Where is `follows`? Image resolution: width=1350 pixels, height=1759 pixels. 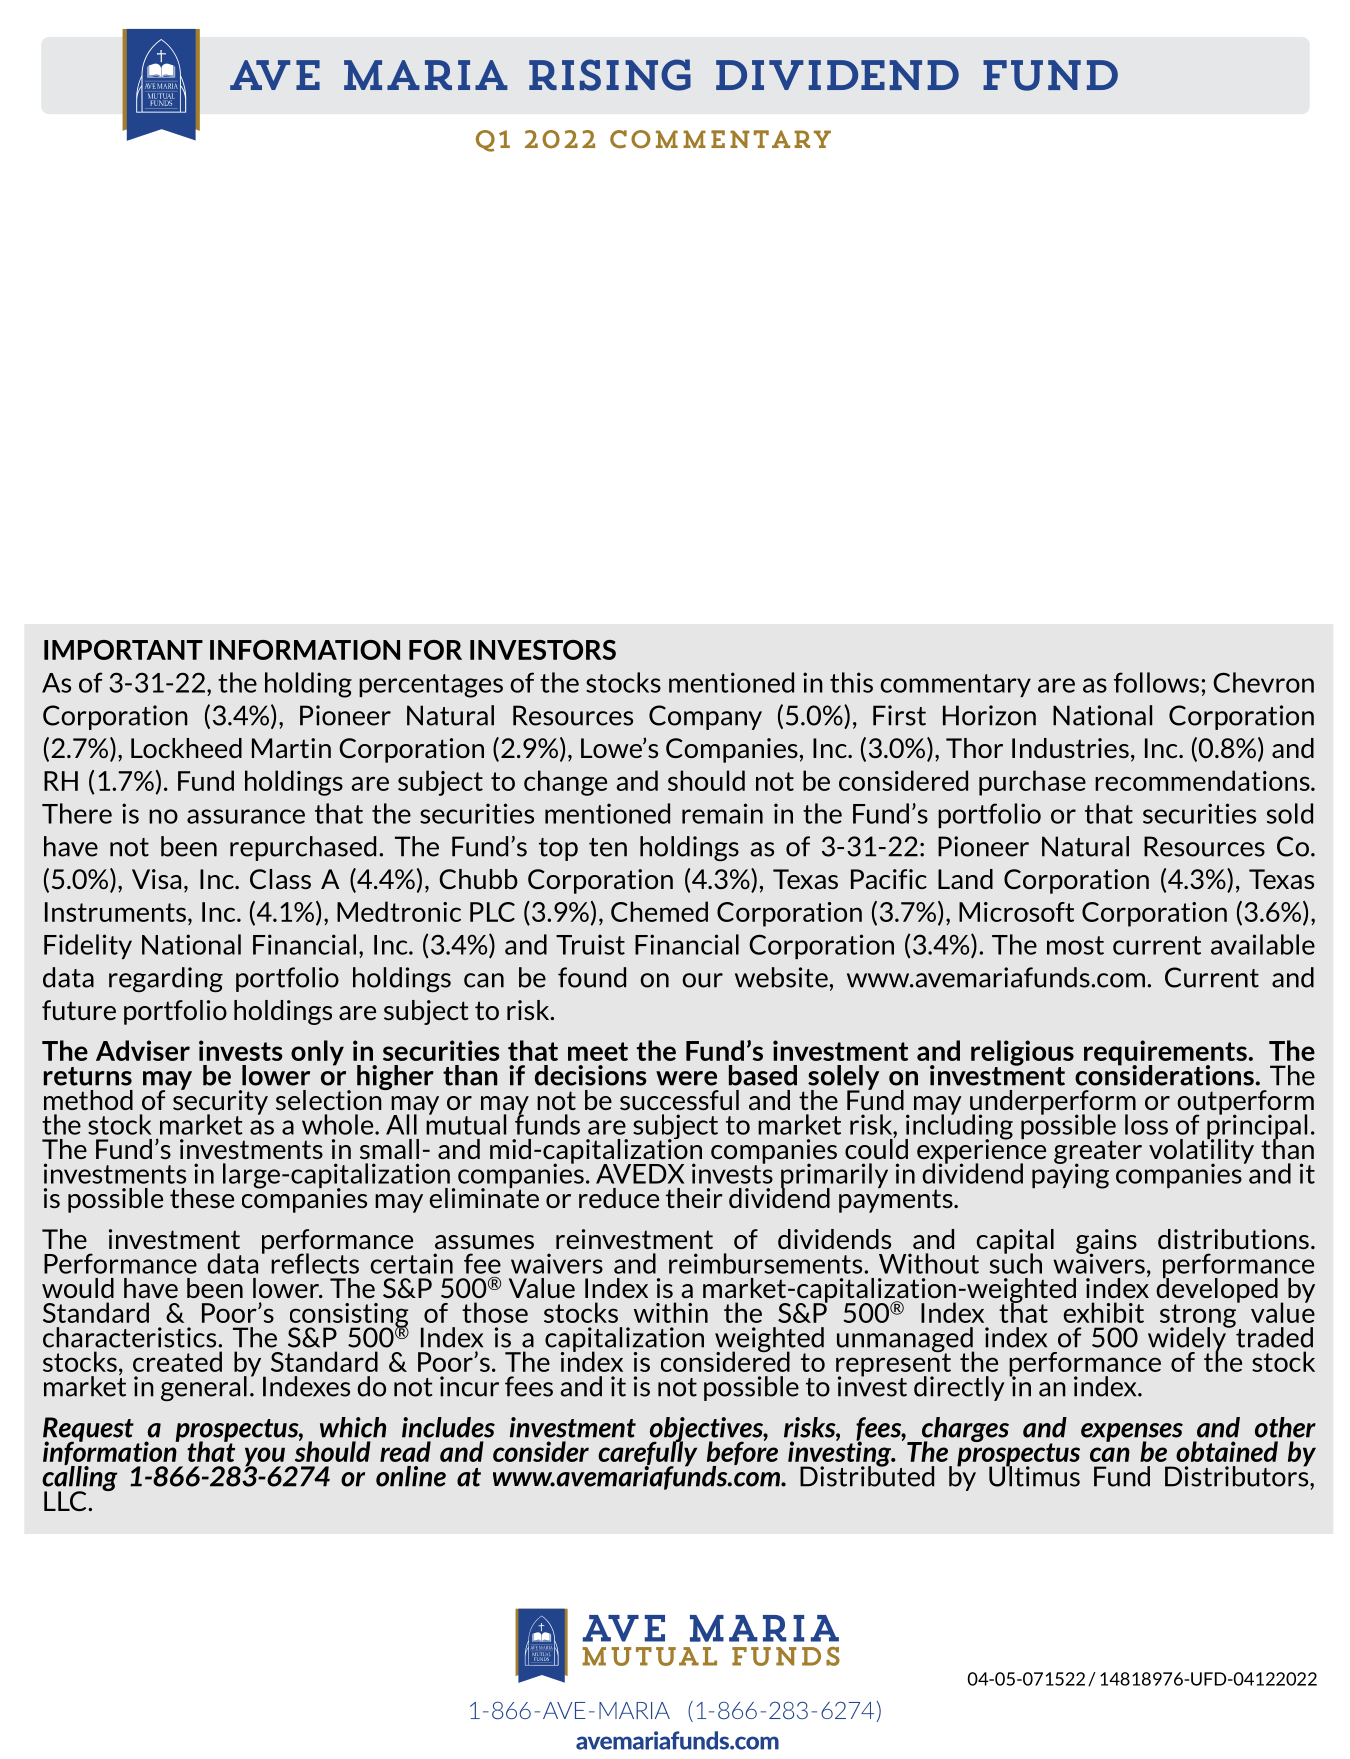 follows is located at coordinates (1156, 682).
